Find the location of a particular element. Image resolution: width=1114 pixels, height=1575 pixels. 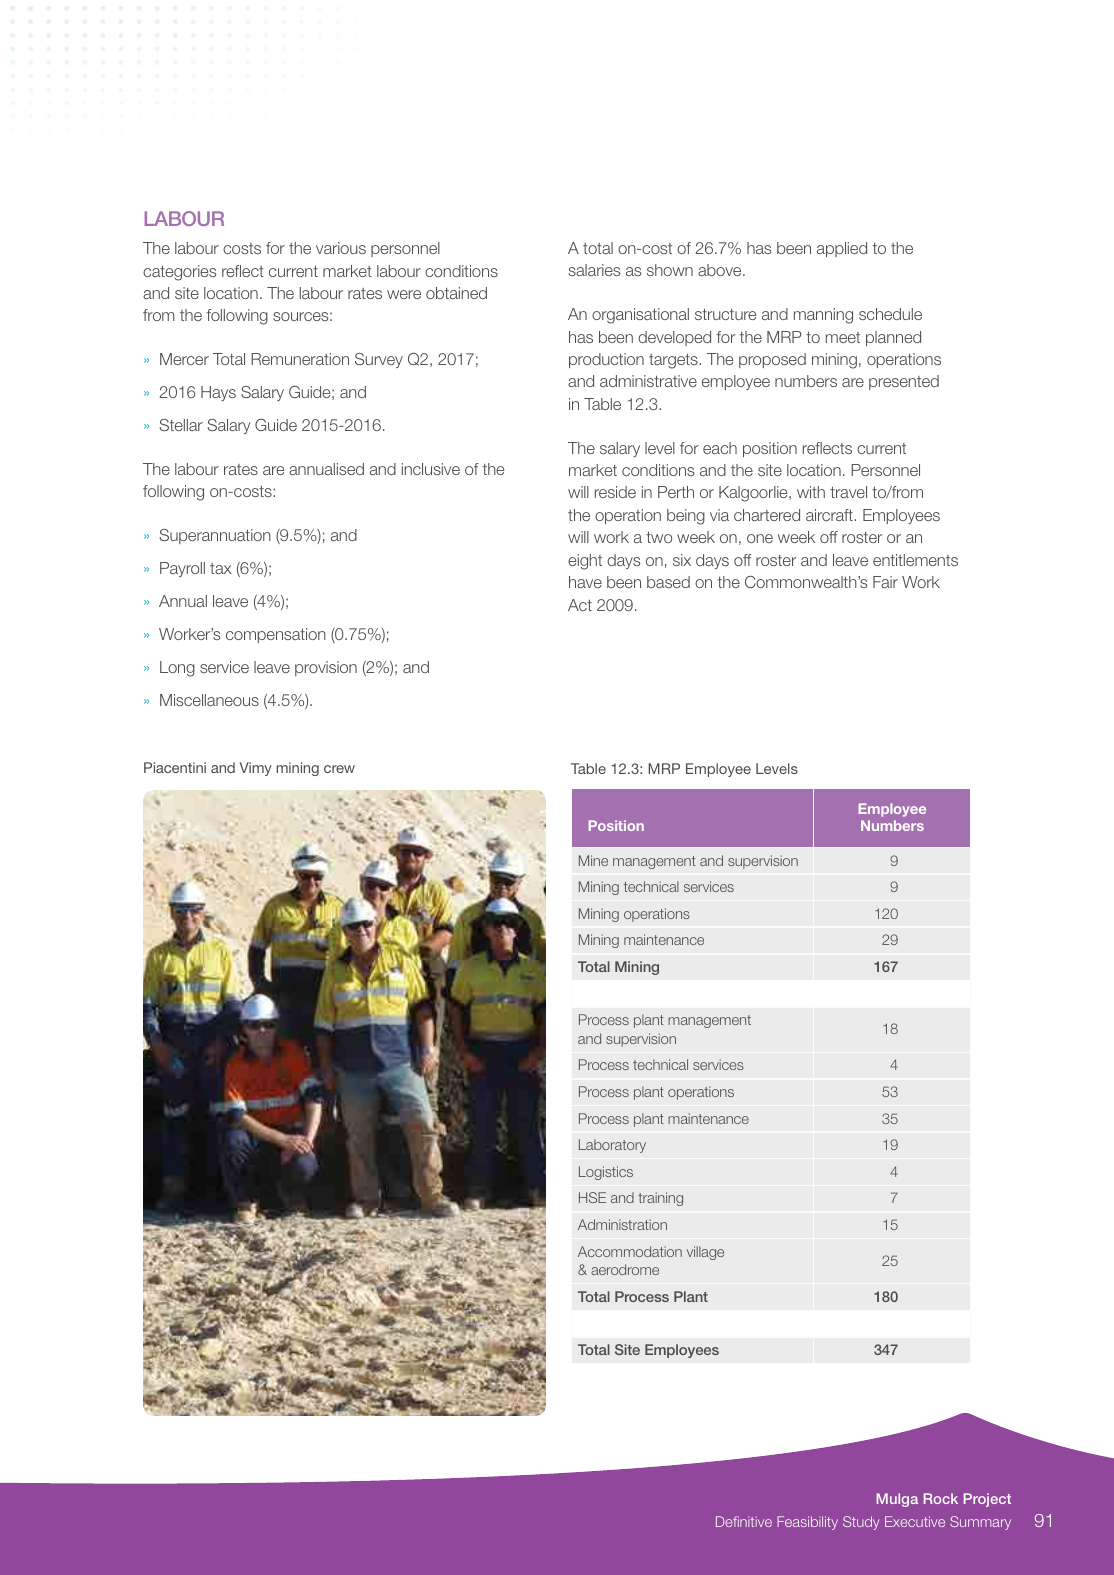

aerodrome is located at coordinates (625, 1269).
